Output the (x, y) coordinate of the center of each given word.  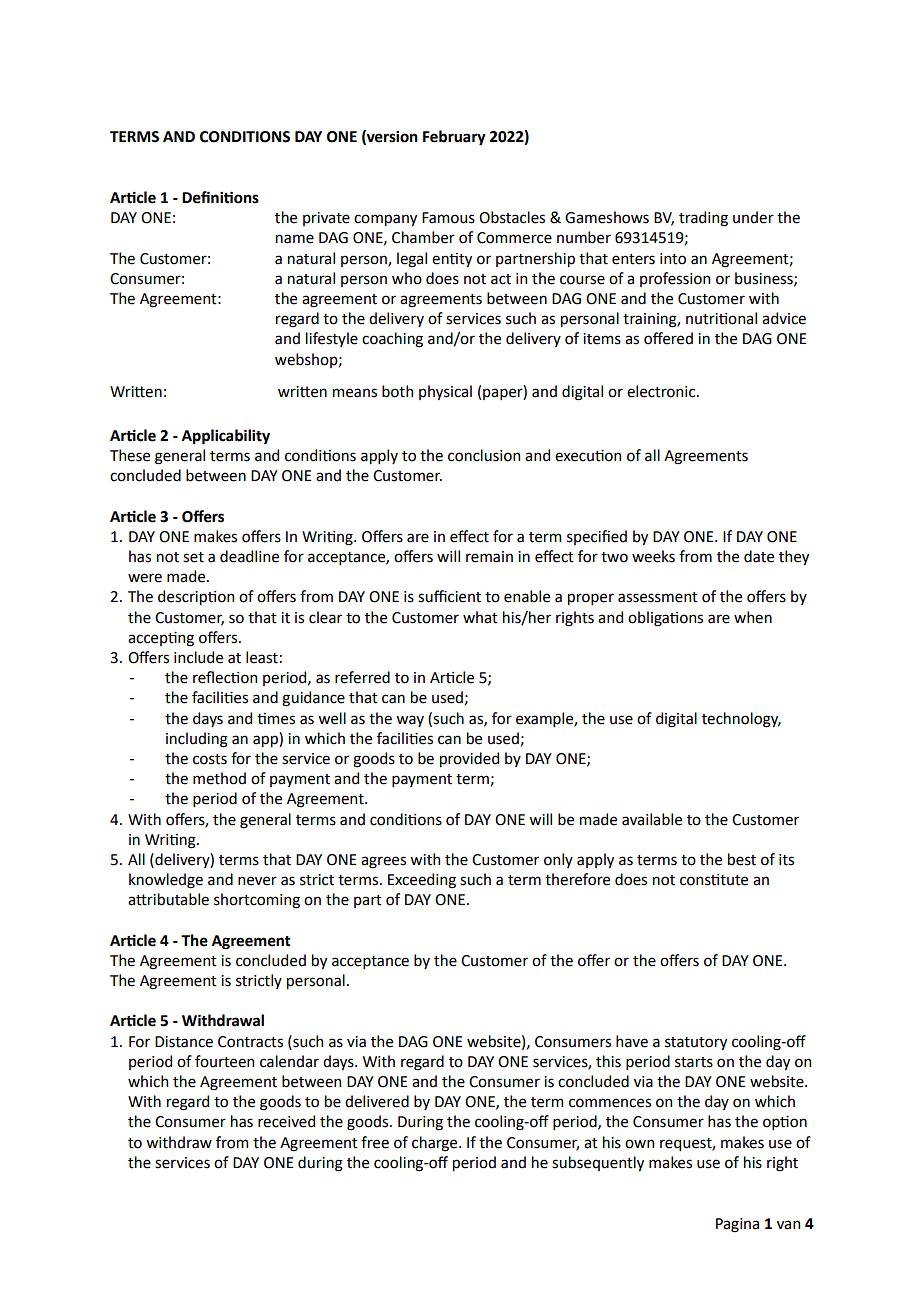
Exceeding (422, 881)
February (454, 138)
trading (703, 219)
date (759, 556)
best (742, 859)
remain (489, 557)
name (295, 239)
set (193, 557)
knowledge (166, 881)
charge (436, 1144)
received (286, 1121)
